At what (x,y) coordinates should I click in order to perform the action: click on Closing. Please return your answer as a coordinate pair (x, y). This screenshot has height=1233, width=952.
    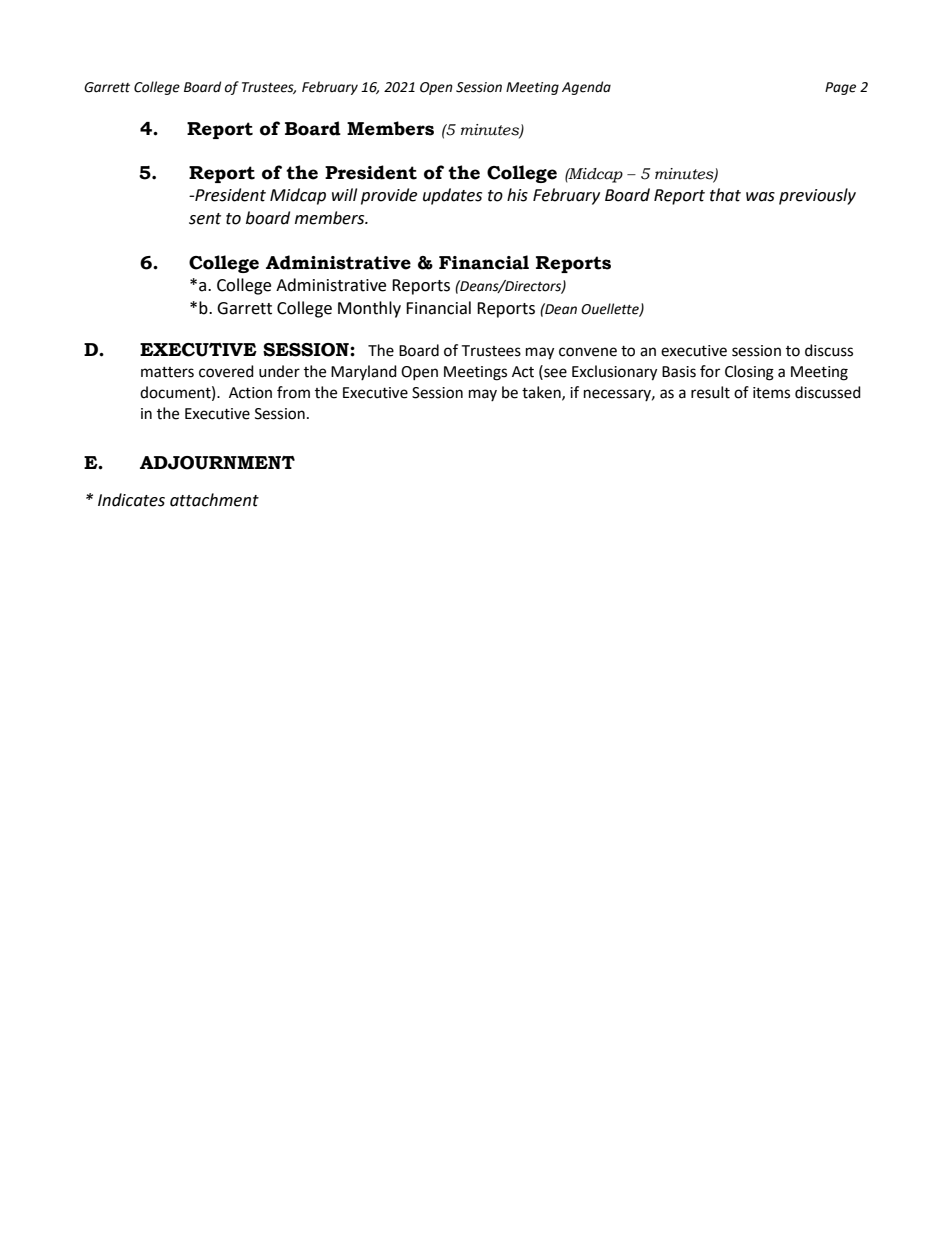
    Looking at the image, I should click on (749, 373).
